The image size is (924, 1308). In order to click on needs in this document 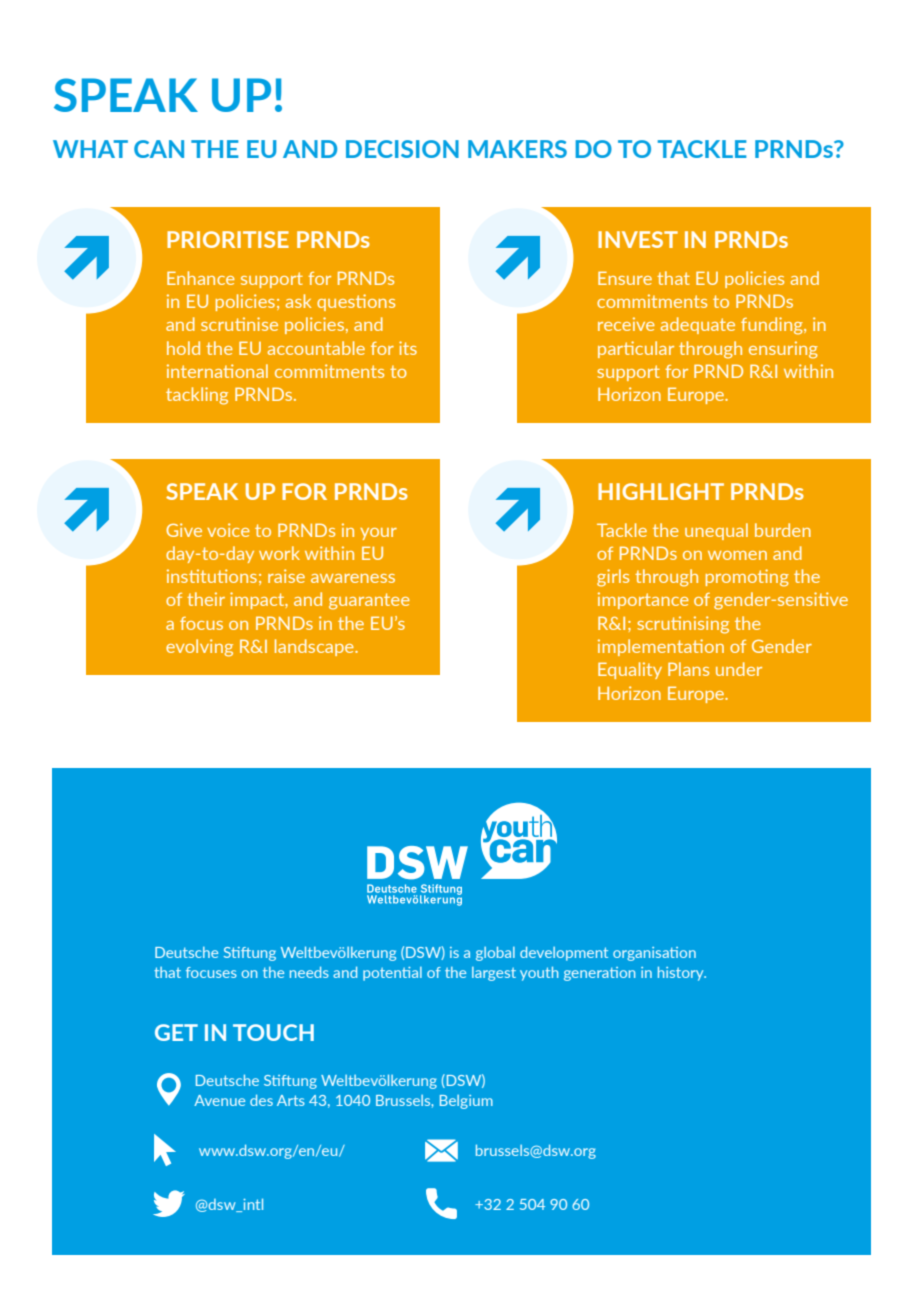, I will do `click(309, 972)`.
